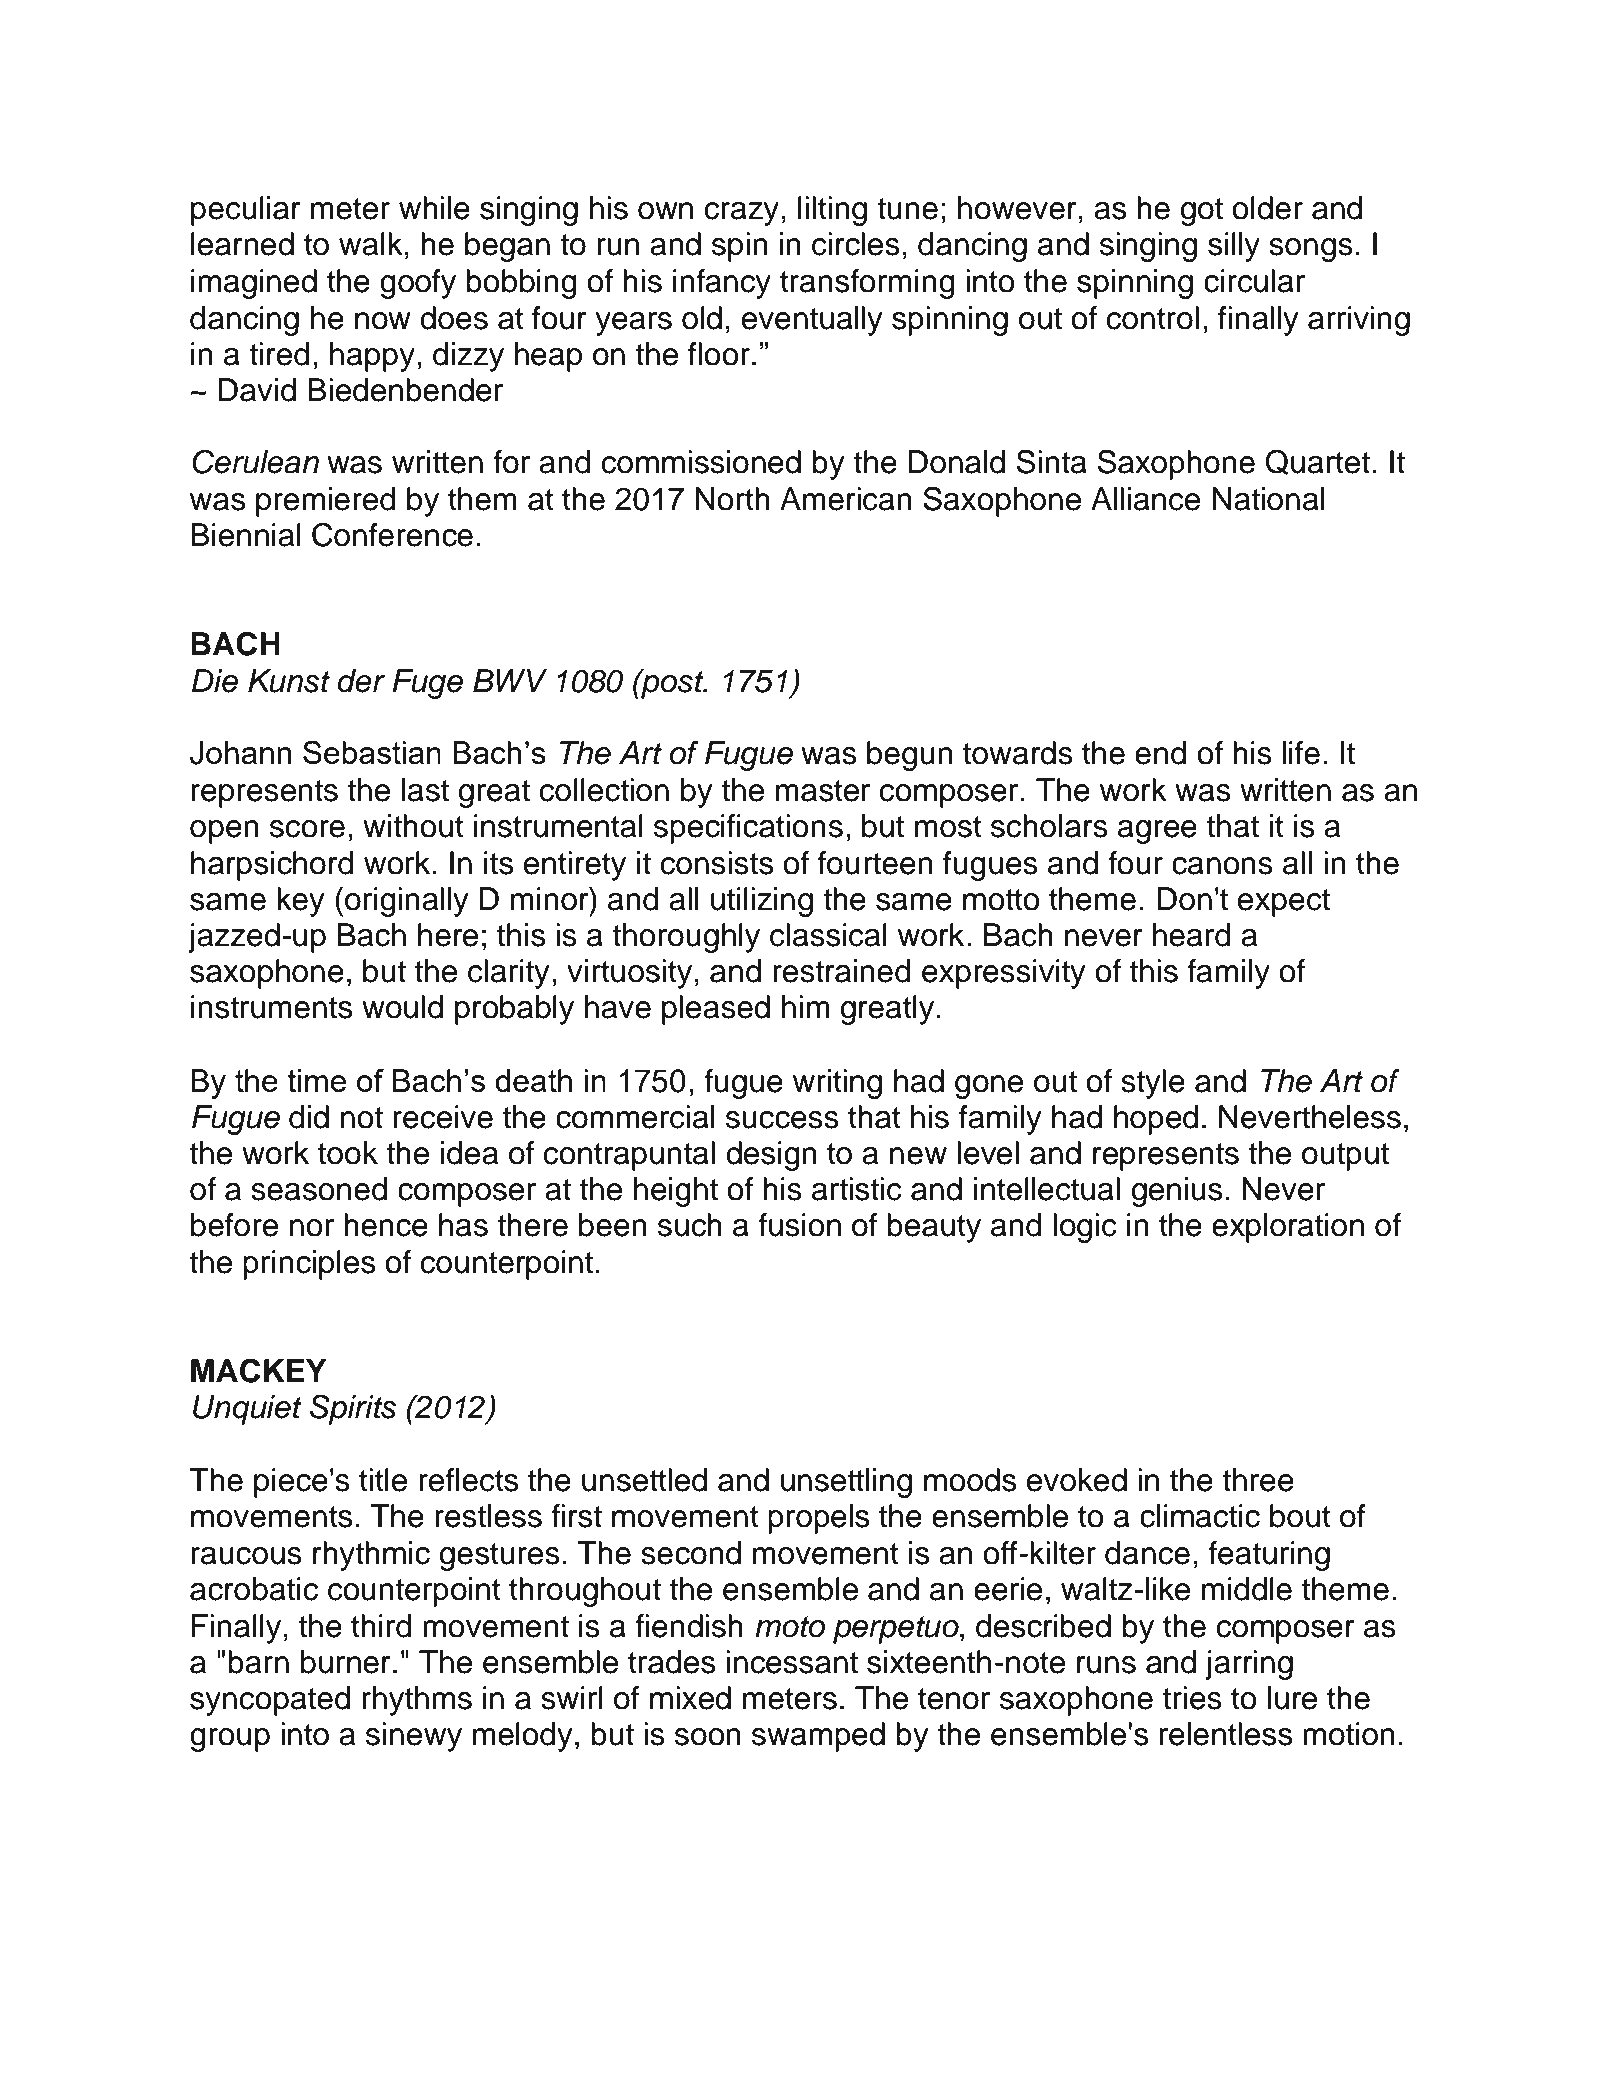  Describe the element at coordinates (402, 1007) in the image. I see `would` at that location.
